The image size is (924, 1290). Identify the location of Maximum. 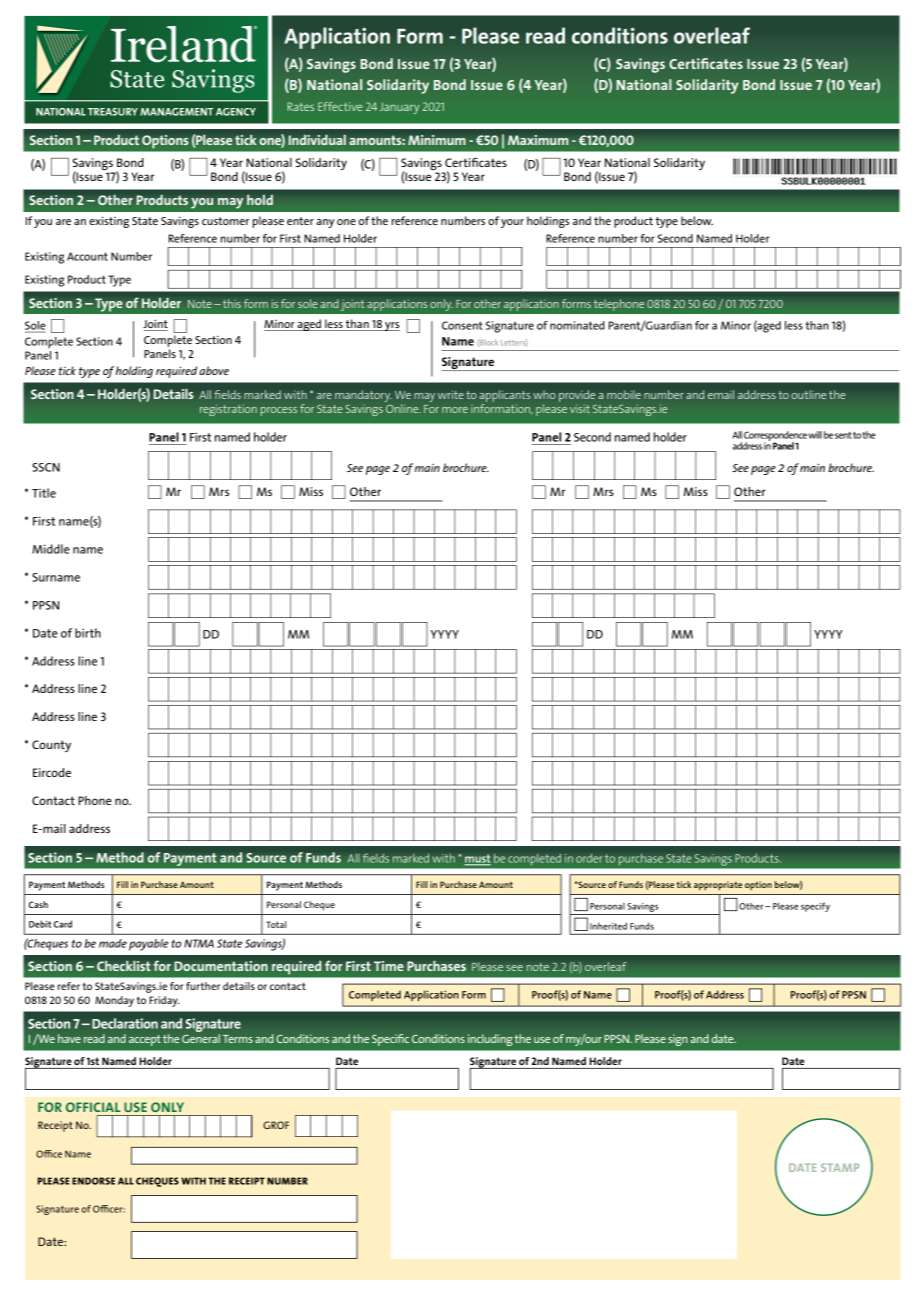
(538, 140).
